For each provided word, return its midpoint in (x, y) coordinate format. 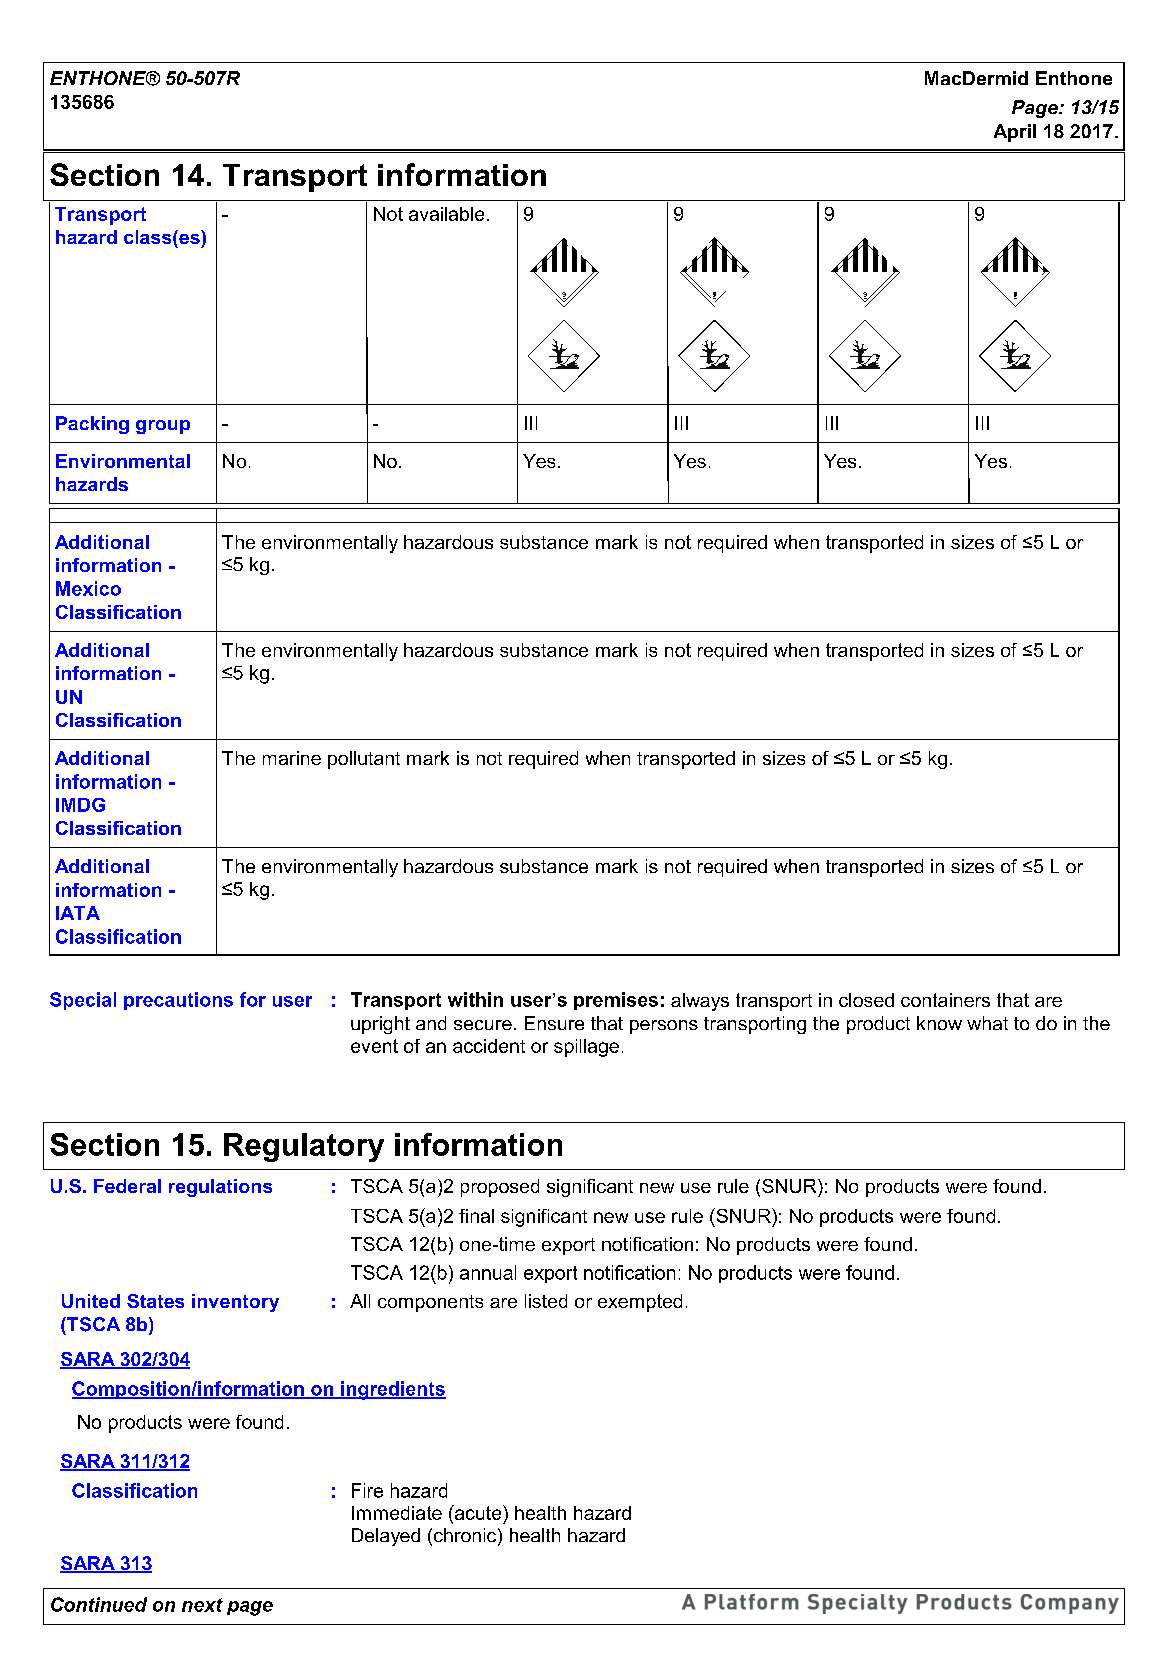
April (1015, 133)
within (475, 999)
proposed (500, 1188)
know (939, 1023)
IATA (78, 913)
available (446, 214)
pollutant (364, 760)
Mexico (88, 588)
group (163, 427)
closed (866, 1000)
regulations (220, 1188)
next (202, 1605)
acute (478, 1514)
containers (945, 1000)
